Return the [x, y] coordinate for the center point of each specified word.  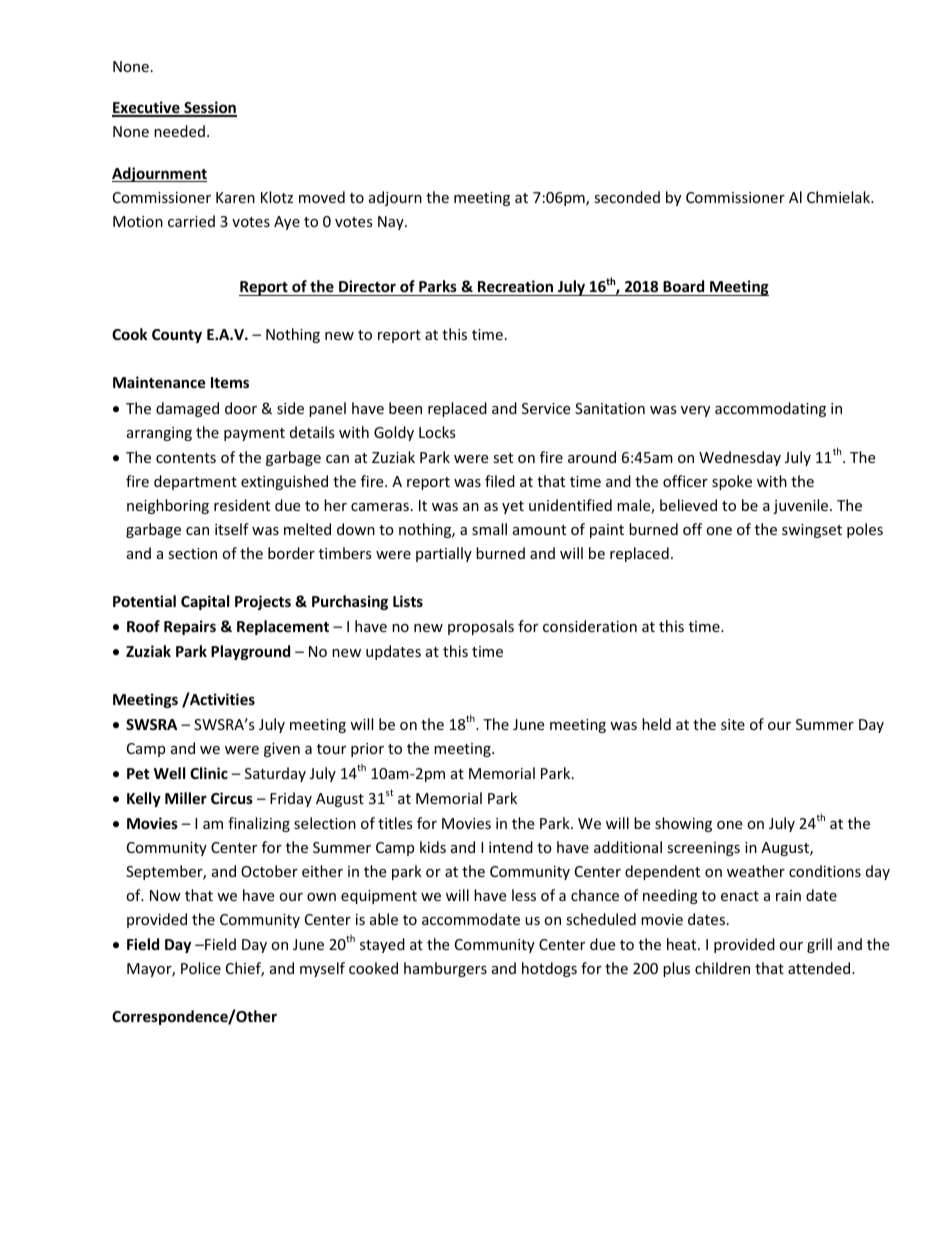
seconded [627, 197]
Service [546, 408]
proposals [481, 627]
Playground [250, 652]
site [733, 724]
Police [201, 968]
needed [179, 131]
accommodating [770, 409]
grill [819, 945]
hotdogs [549, 969]
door [241, 408]
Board [684, 288]
